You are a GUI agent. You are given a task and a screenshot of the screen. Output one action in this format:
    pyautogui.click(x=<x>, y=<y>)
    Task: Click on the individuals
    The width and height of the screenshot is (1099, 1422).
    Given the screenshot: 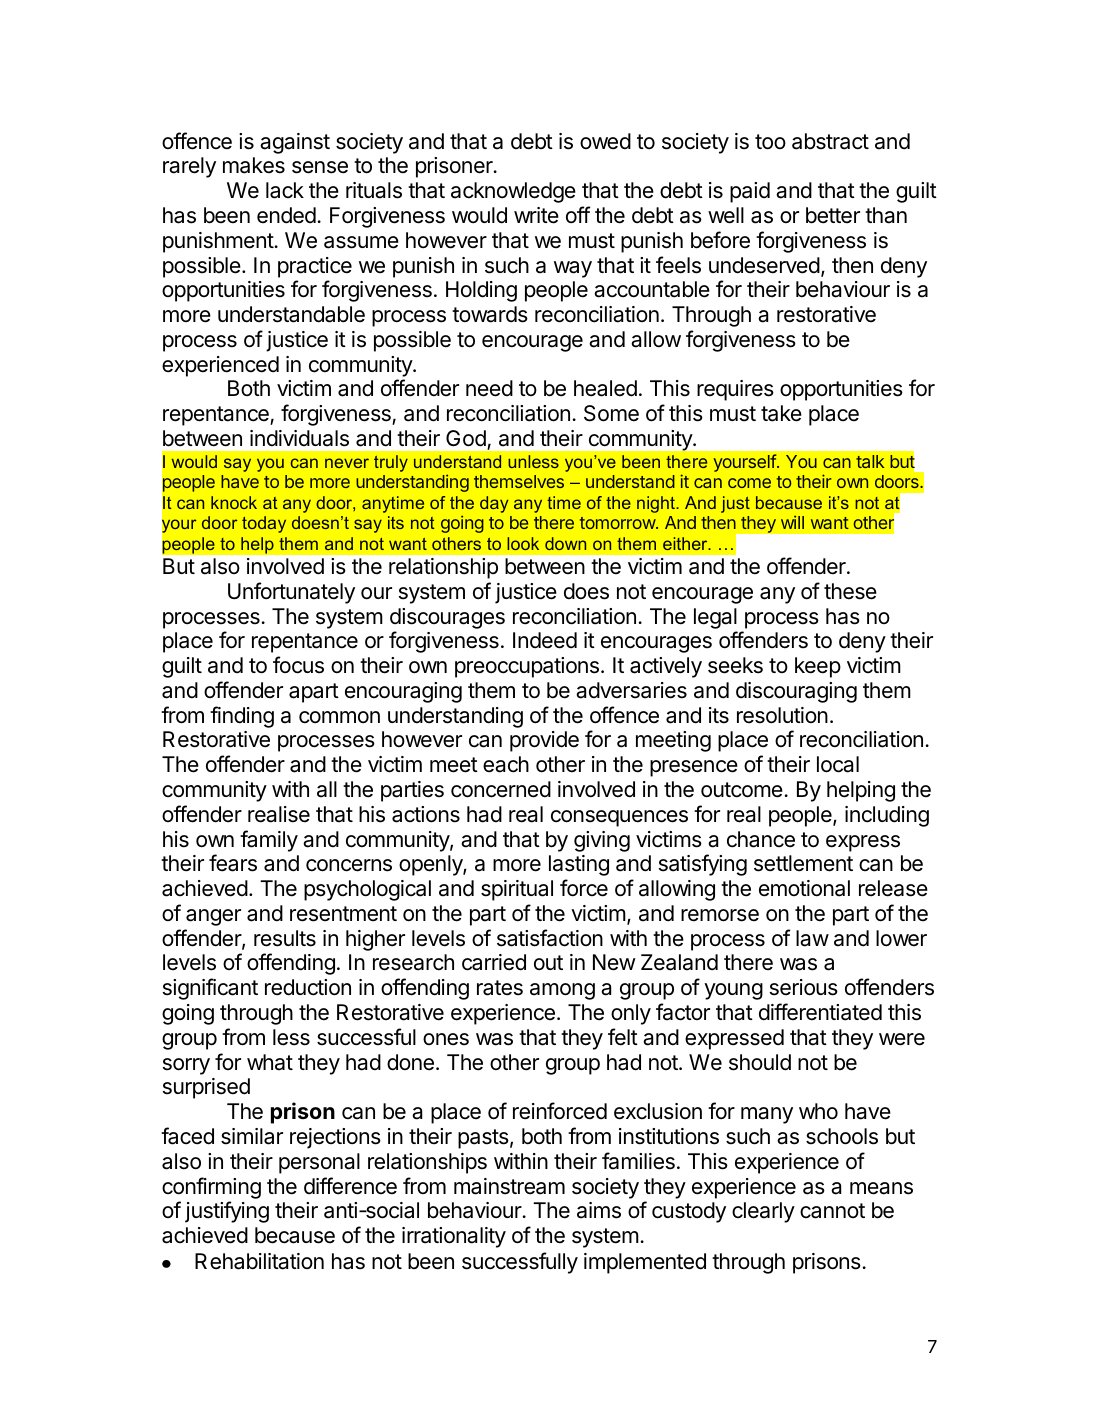 What is the action you would take?
    pyautogui.click(x=299, y=438)
